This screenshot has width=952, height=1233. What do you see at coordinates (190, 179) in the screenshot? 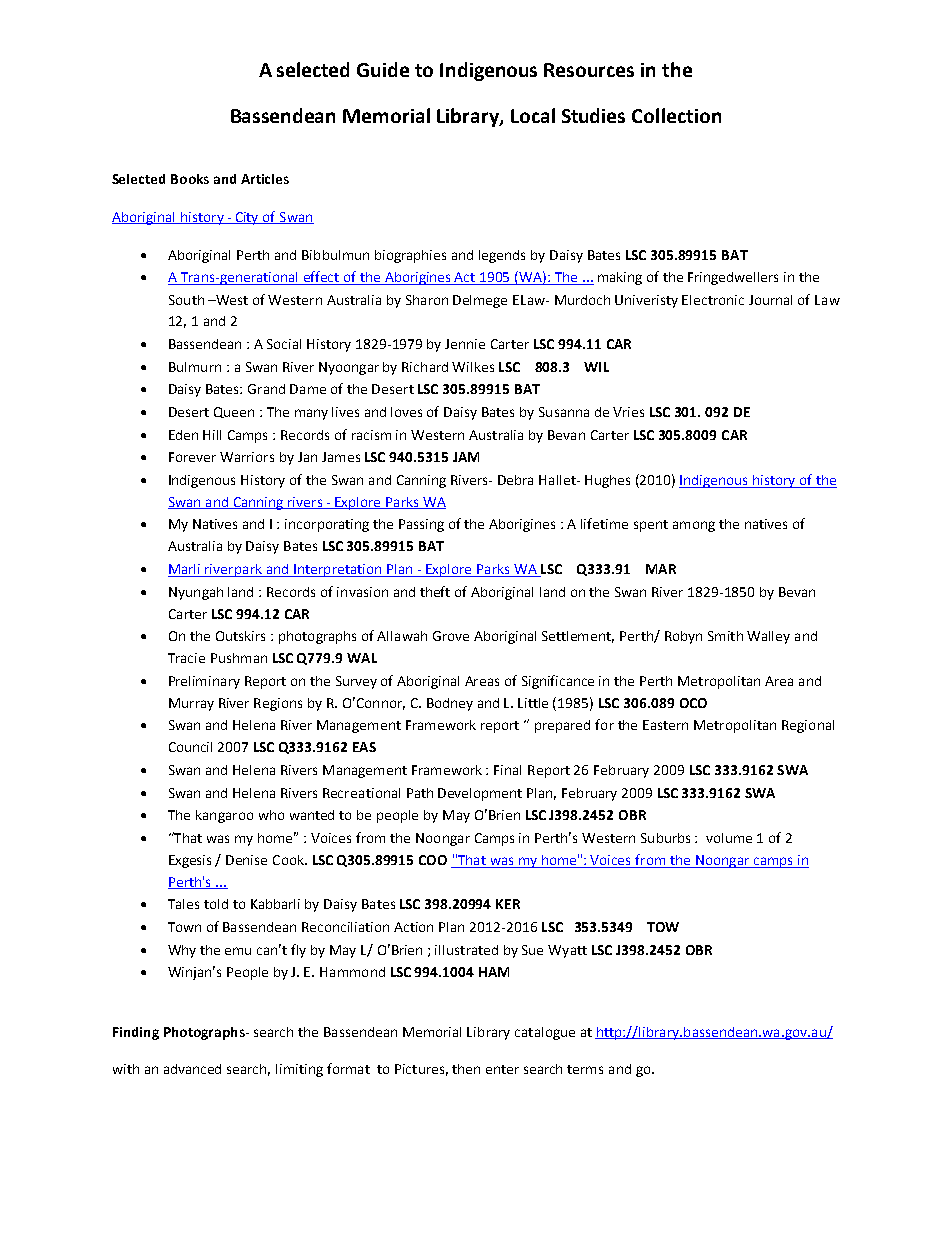
I see `Books` at bounding box center [190, 179].
